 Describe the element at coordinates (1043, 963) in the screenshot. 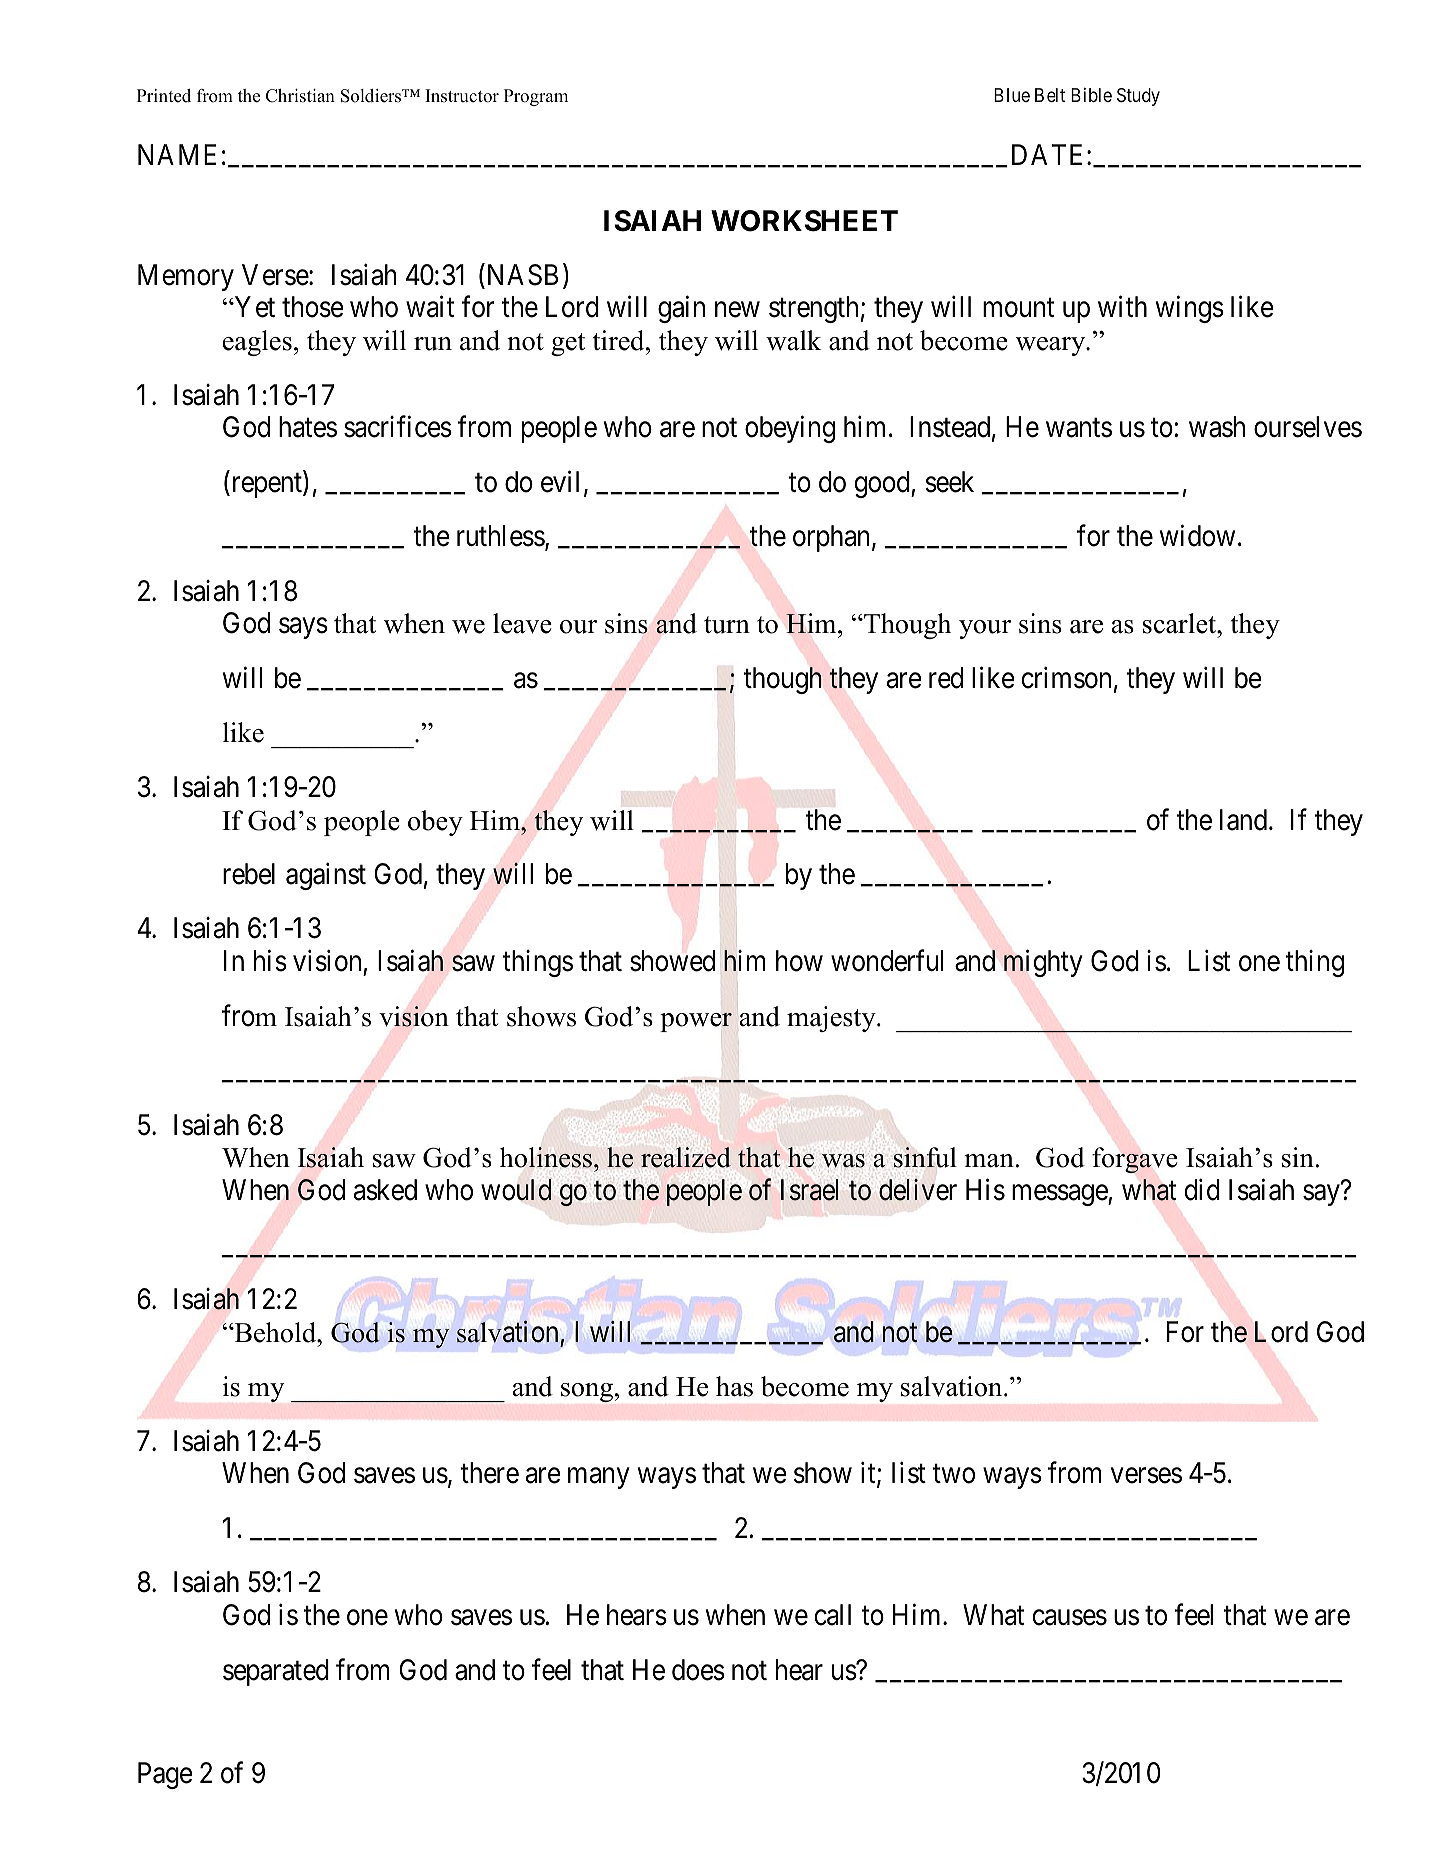

I see `mighty` at that location.
